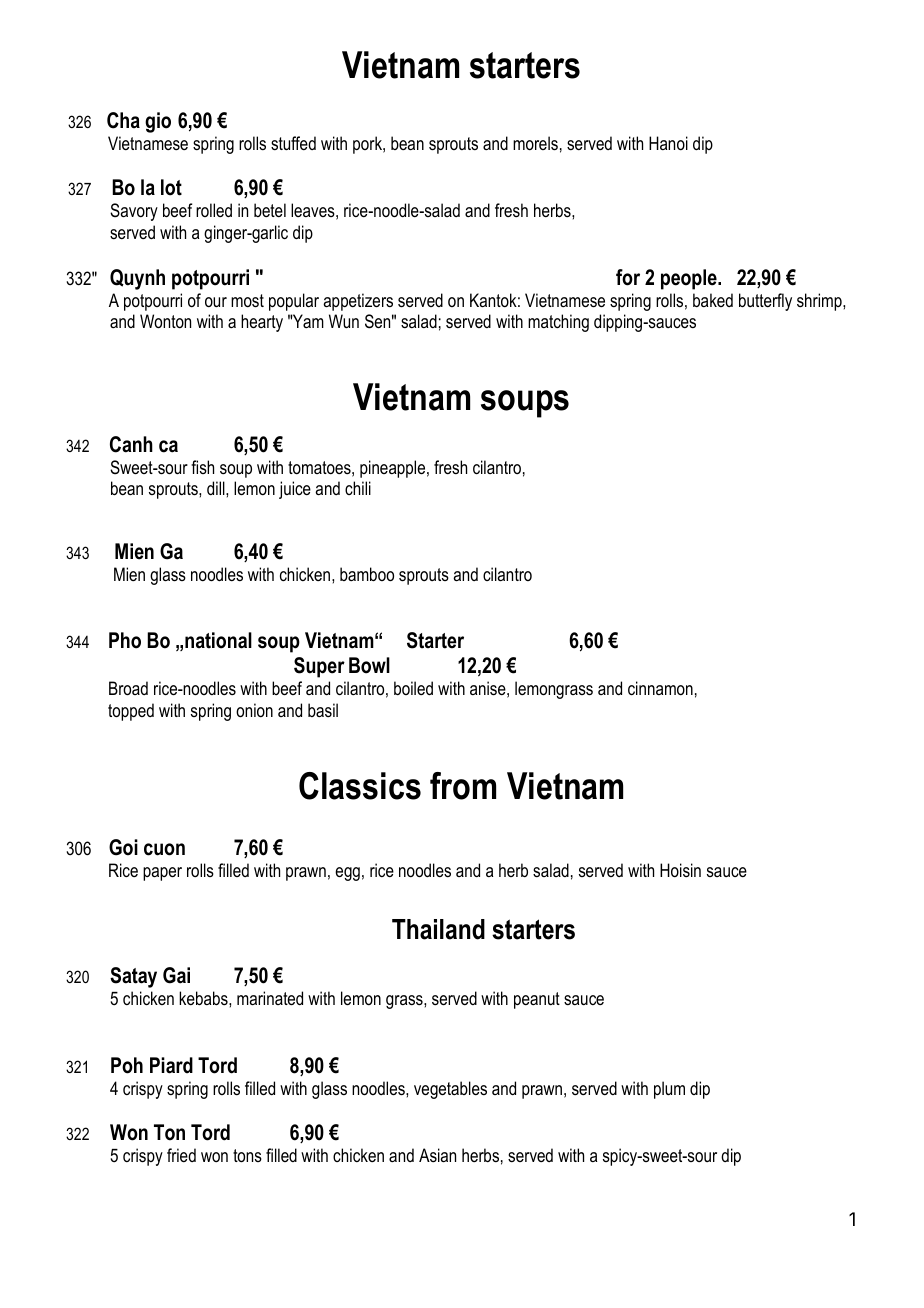 Image resolution: width=924 pixels, height=1308 pixels. Describe the element at coordinates (668, 143) in the screenshot. I see `Hanoi` at that location.
